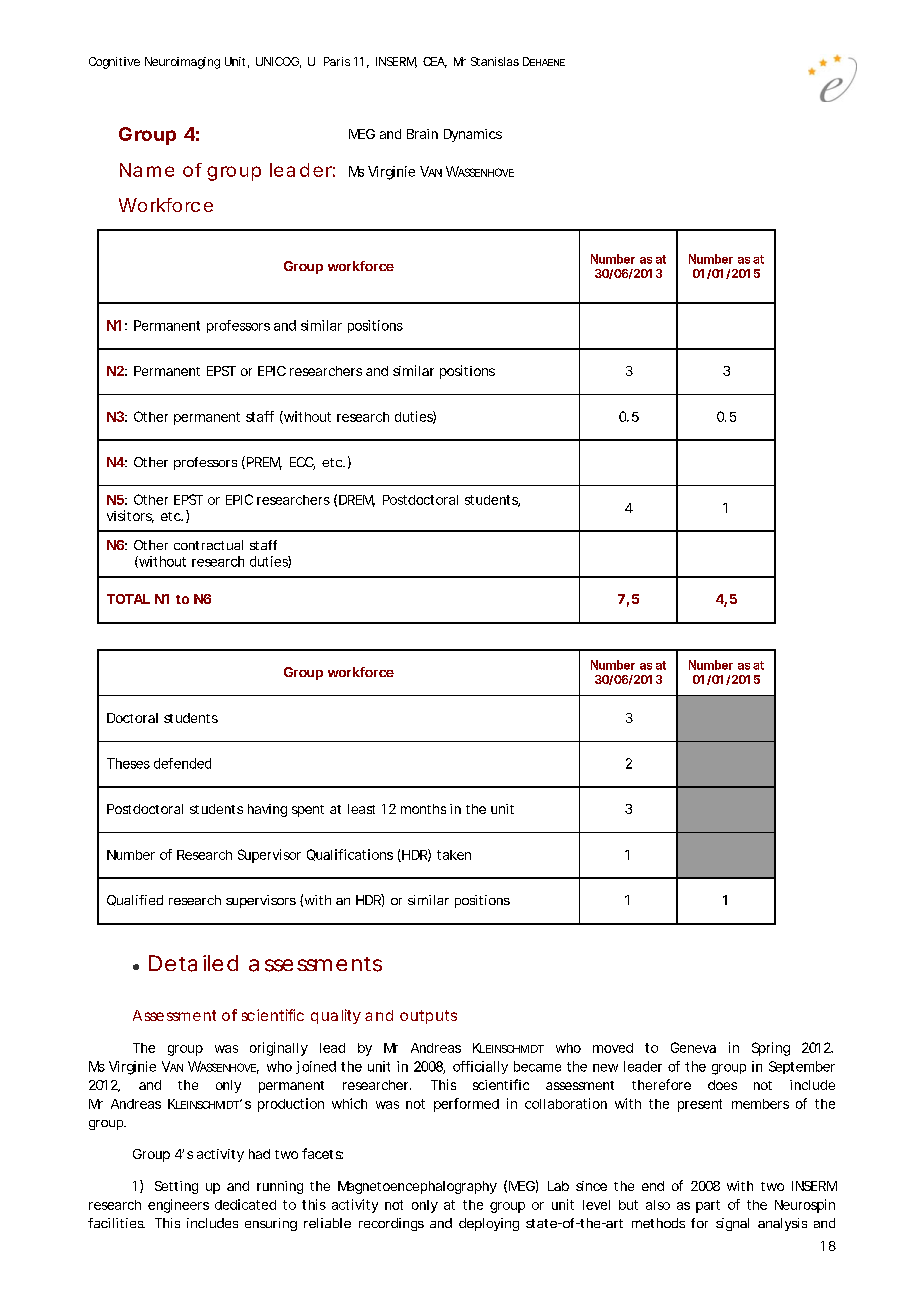 The height and width of the image is (1308, 924). Describe the element at coordinates (349, 1103) in the image. I see `which` at that location.
